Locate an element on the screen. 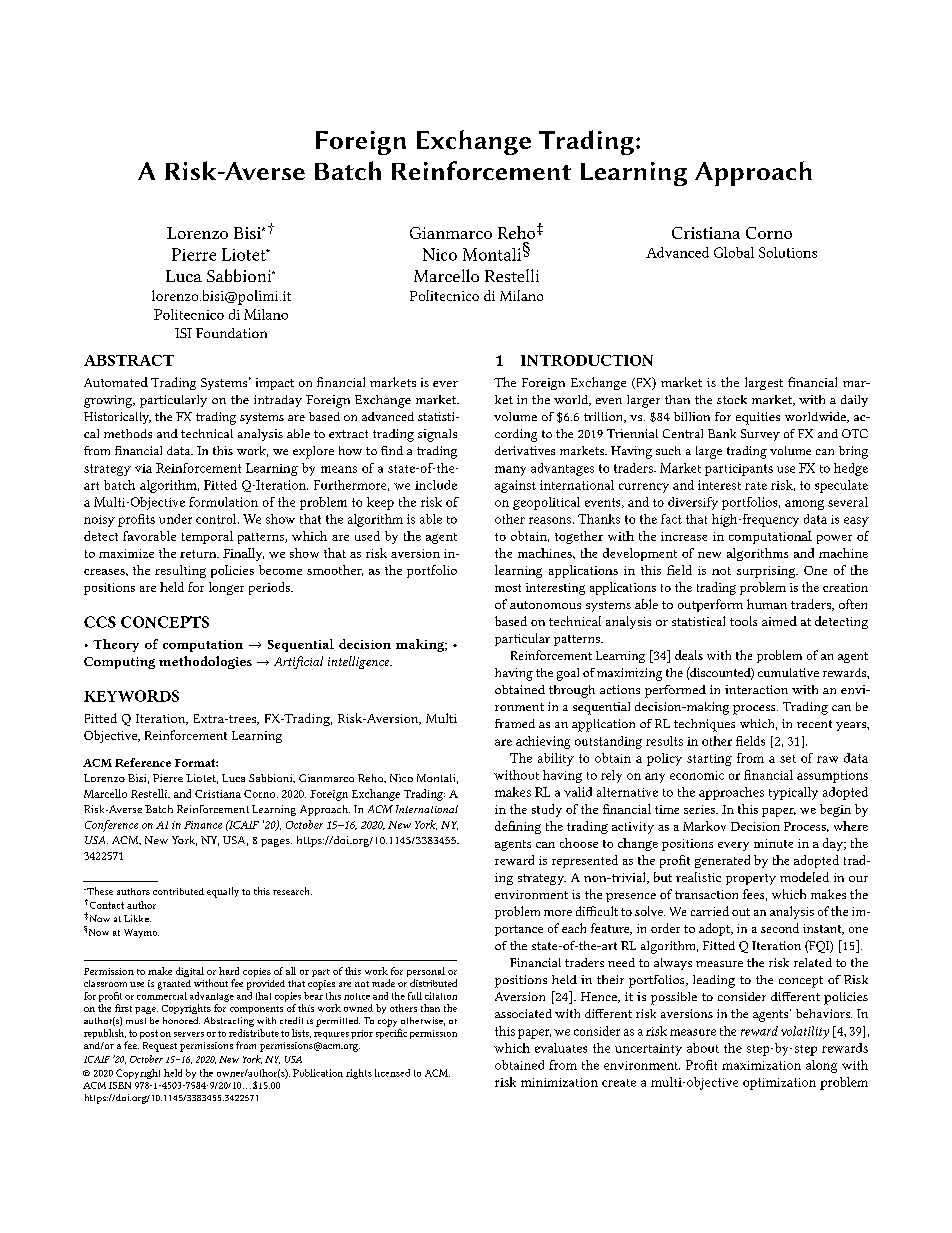 The height and width of the screenshot is (1233, 952). Finance is located at coordinates (203, 825).
